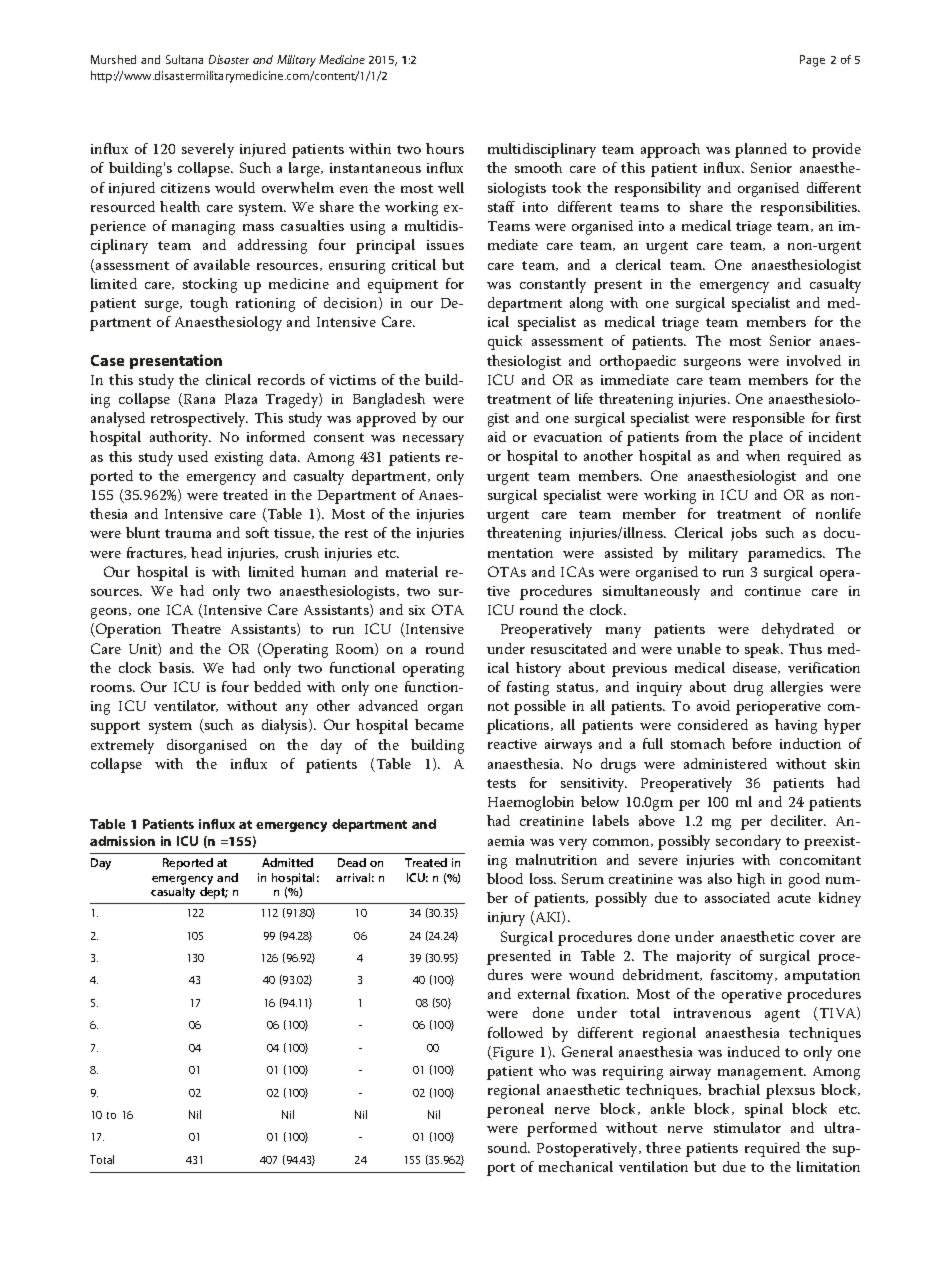 Image resolution: width=952 pixels, height=1270 pixels. What do you see at coordinates (497, 436) in the screenshot?
I see `aid` at bounding box center [497, 436].
